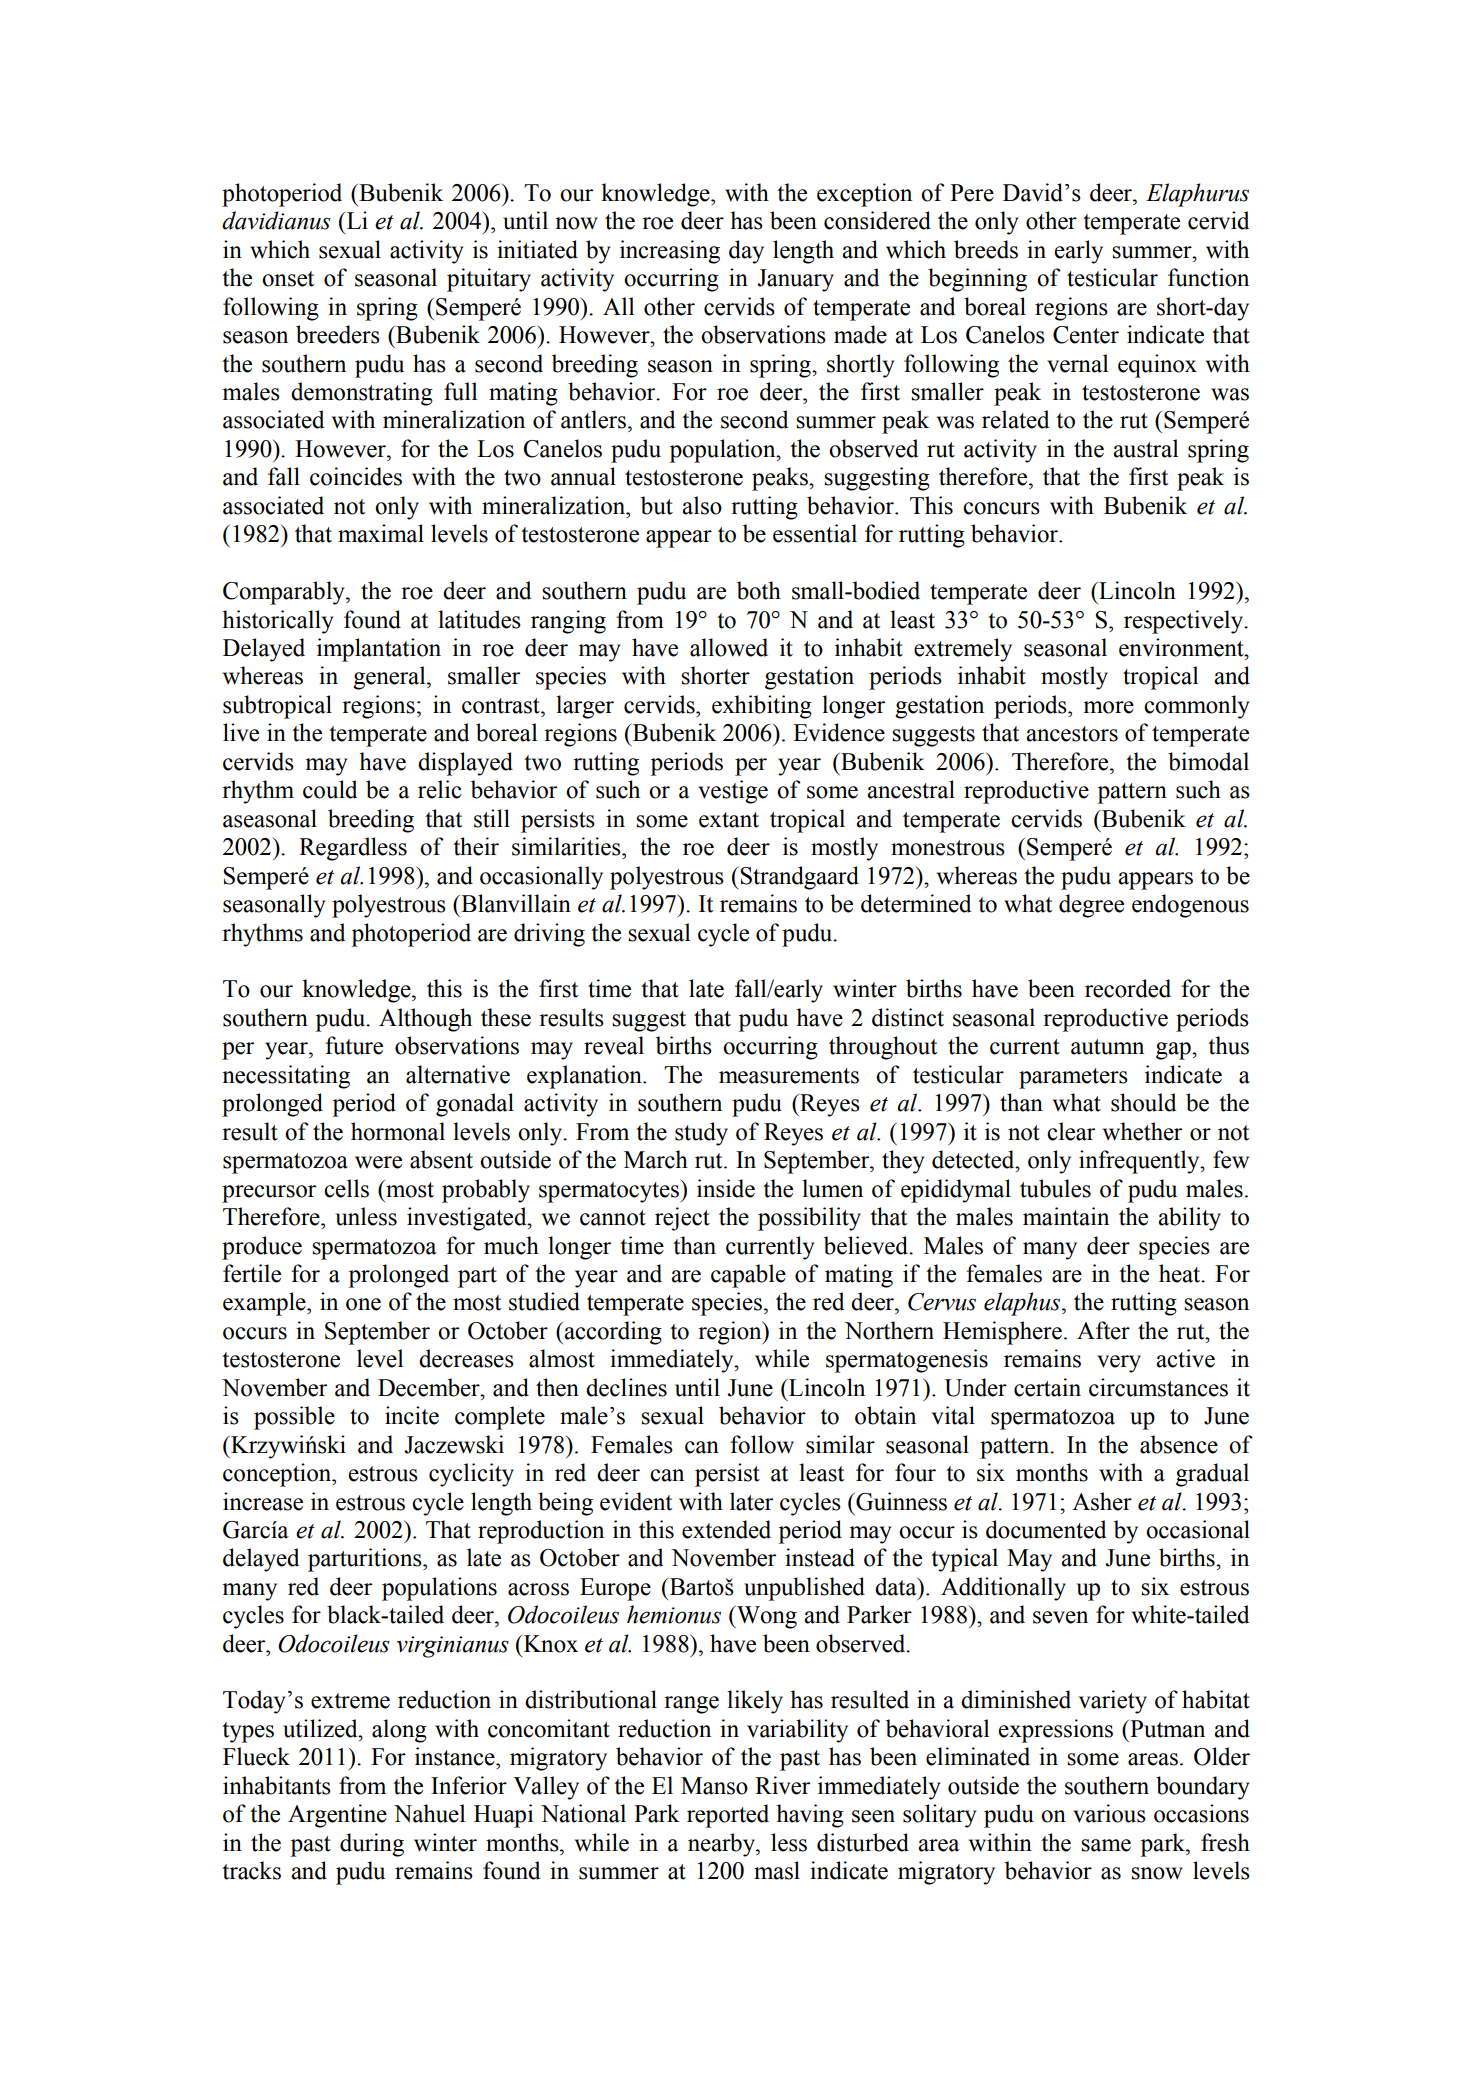 Image resolution: width=1472 pixels, height=2083 pixels. What do you see at coordinates (670, 252) in the image?
I see `increasing` at bounding box center [670, 252].
